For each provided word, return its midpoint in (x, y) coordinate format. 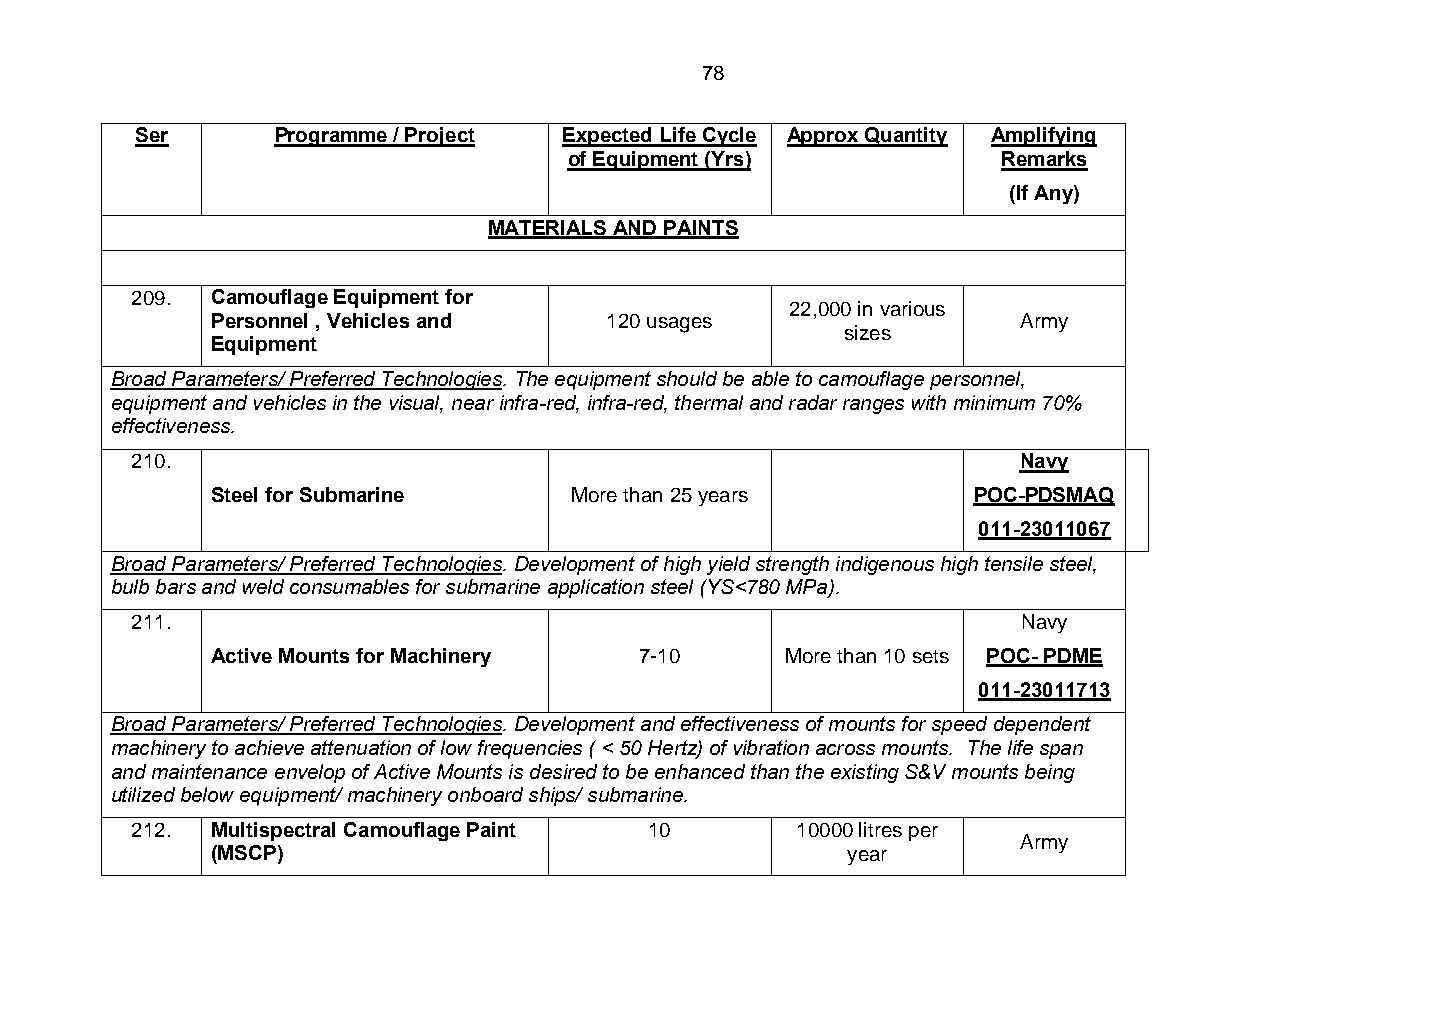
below (207, 794)
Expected (608, 137)
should (687, 378)
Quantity (905, 137)
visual (416, 404)
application (596, 588)
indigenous (885, 565)
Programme (332, 137)
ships (553, 796)
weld (263, 586)
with (929, 402)
